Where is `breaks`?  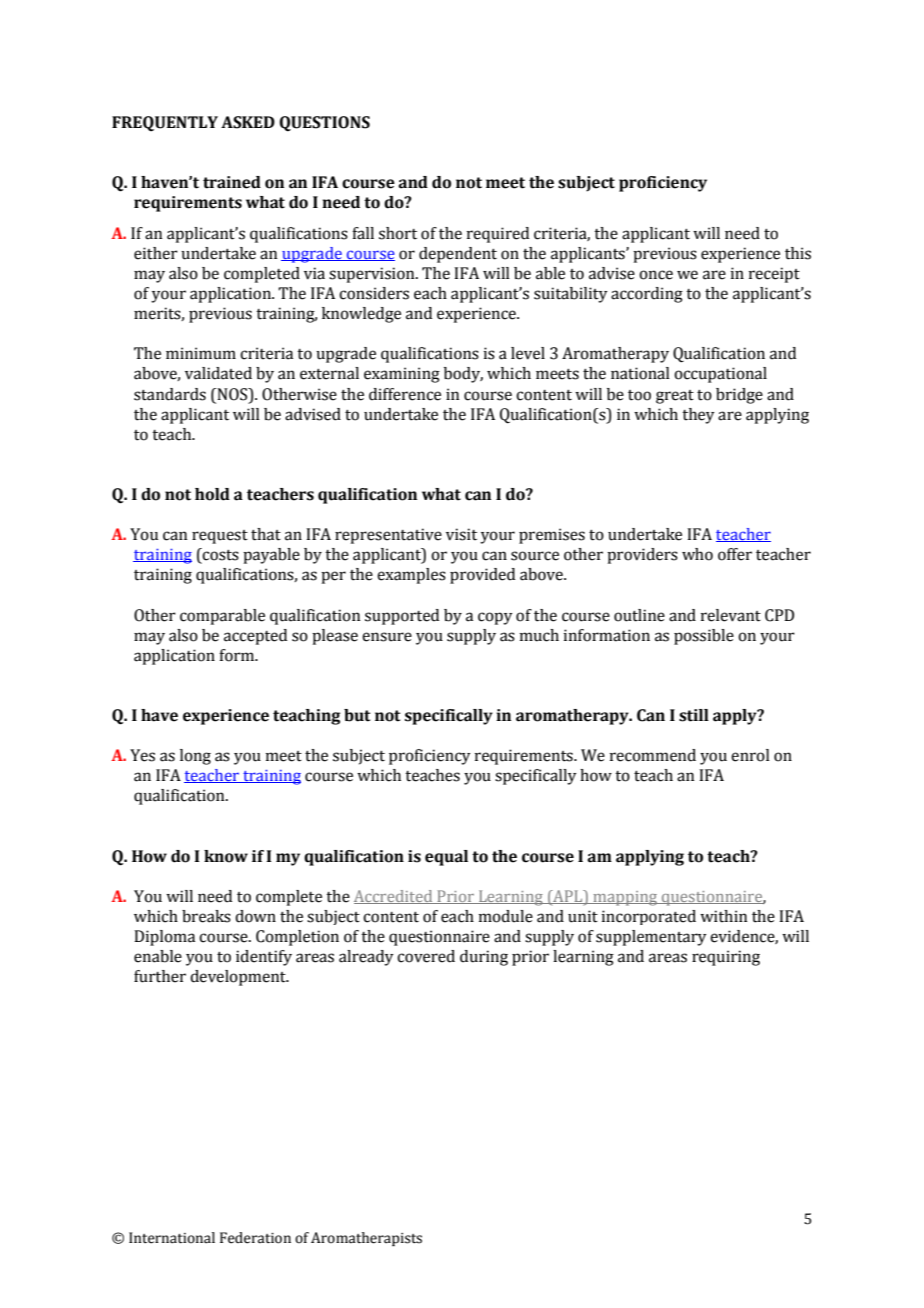
breaks is located at coordinates (206, 916).
